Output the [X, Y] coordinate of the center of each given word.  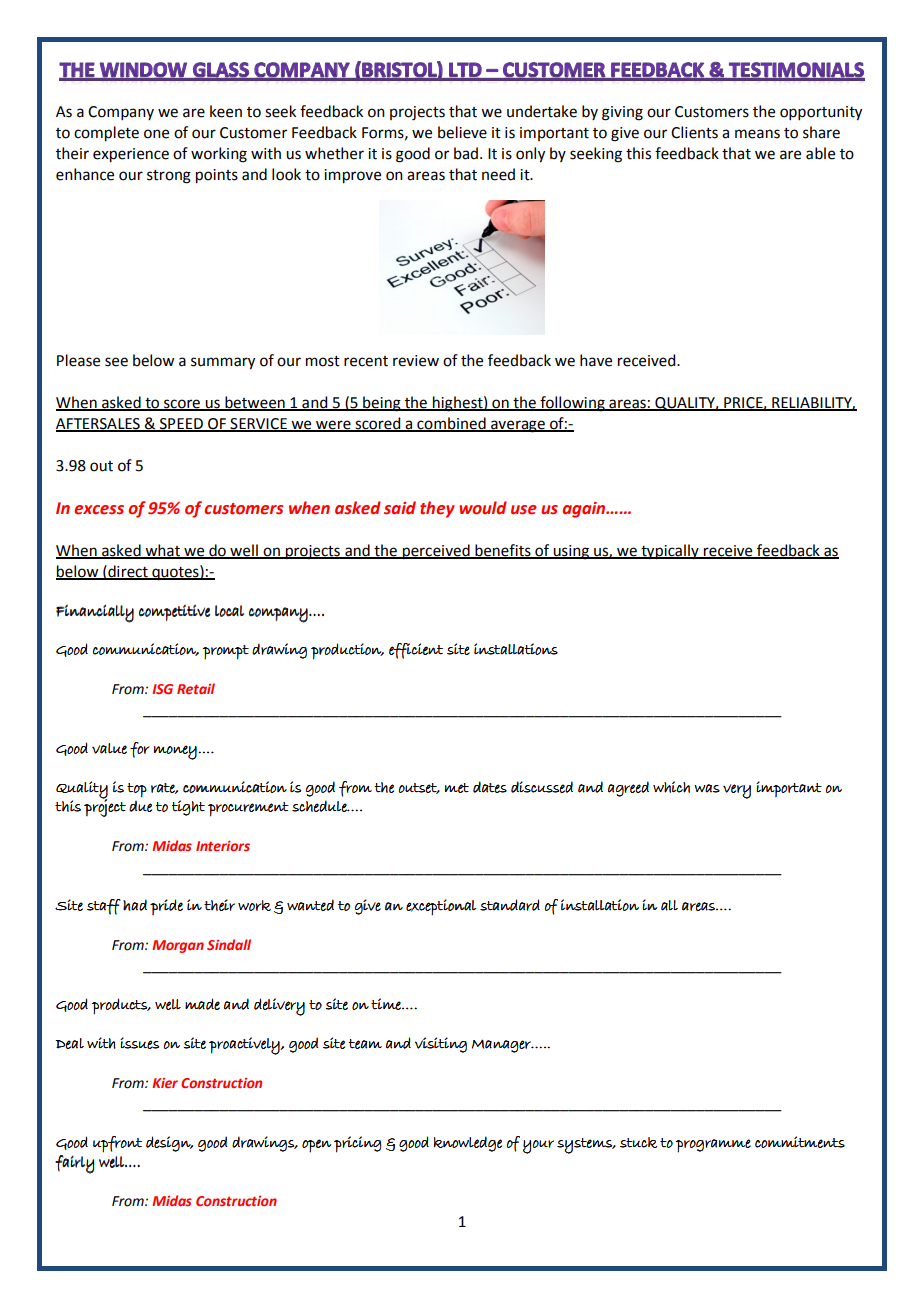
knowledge [468, 1144]
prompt [225, 652]
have [596, 360]
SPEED [181, 424]
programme [713, 1146]
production [347, 651]
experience [131, 155]
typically [670, 552]
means [757, 134]
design [169, 1144]
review [416, 361]
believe [462, 132]
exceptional [441, 907]
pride [166, 907]
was [707, 788]
